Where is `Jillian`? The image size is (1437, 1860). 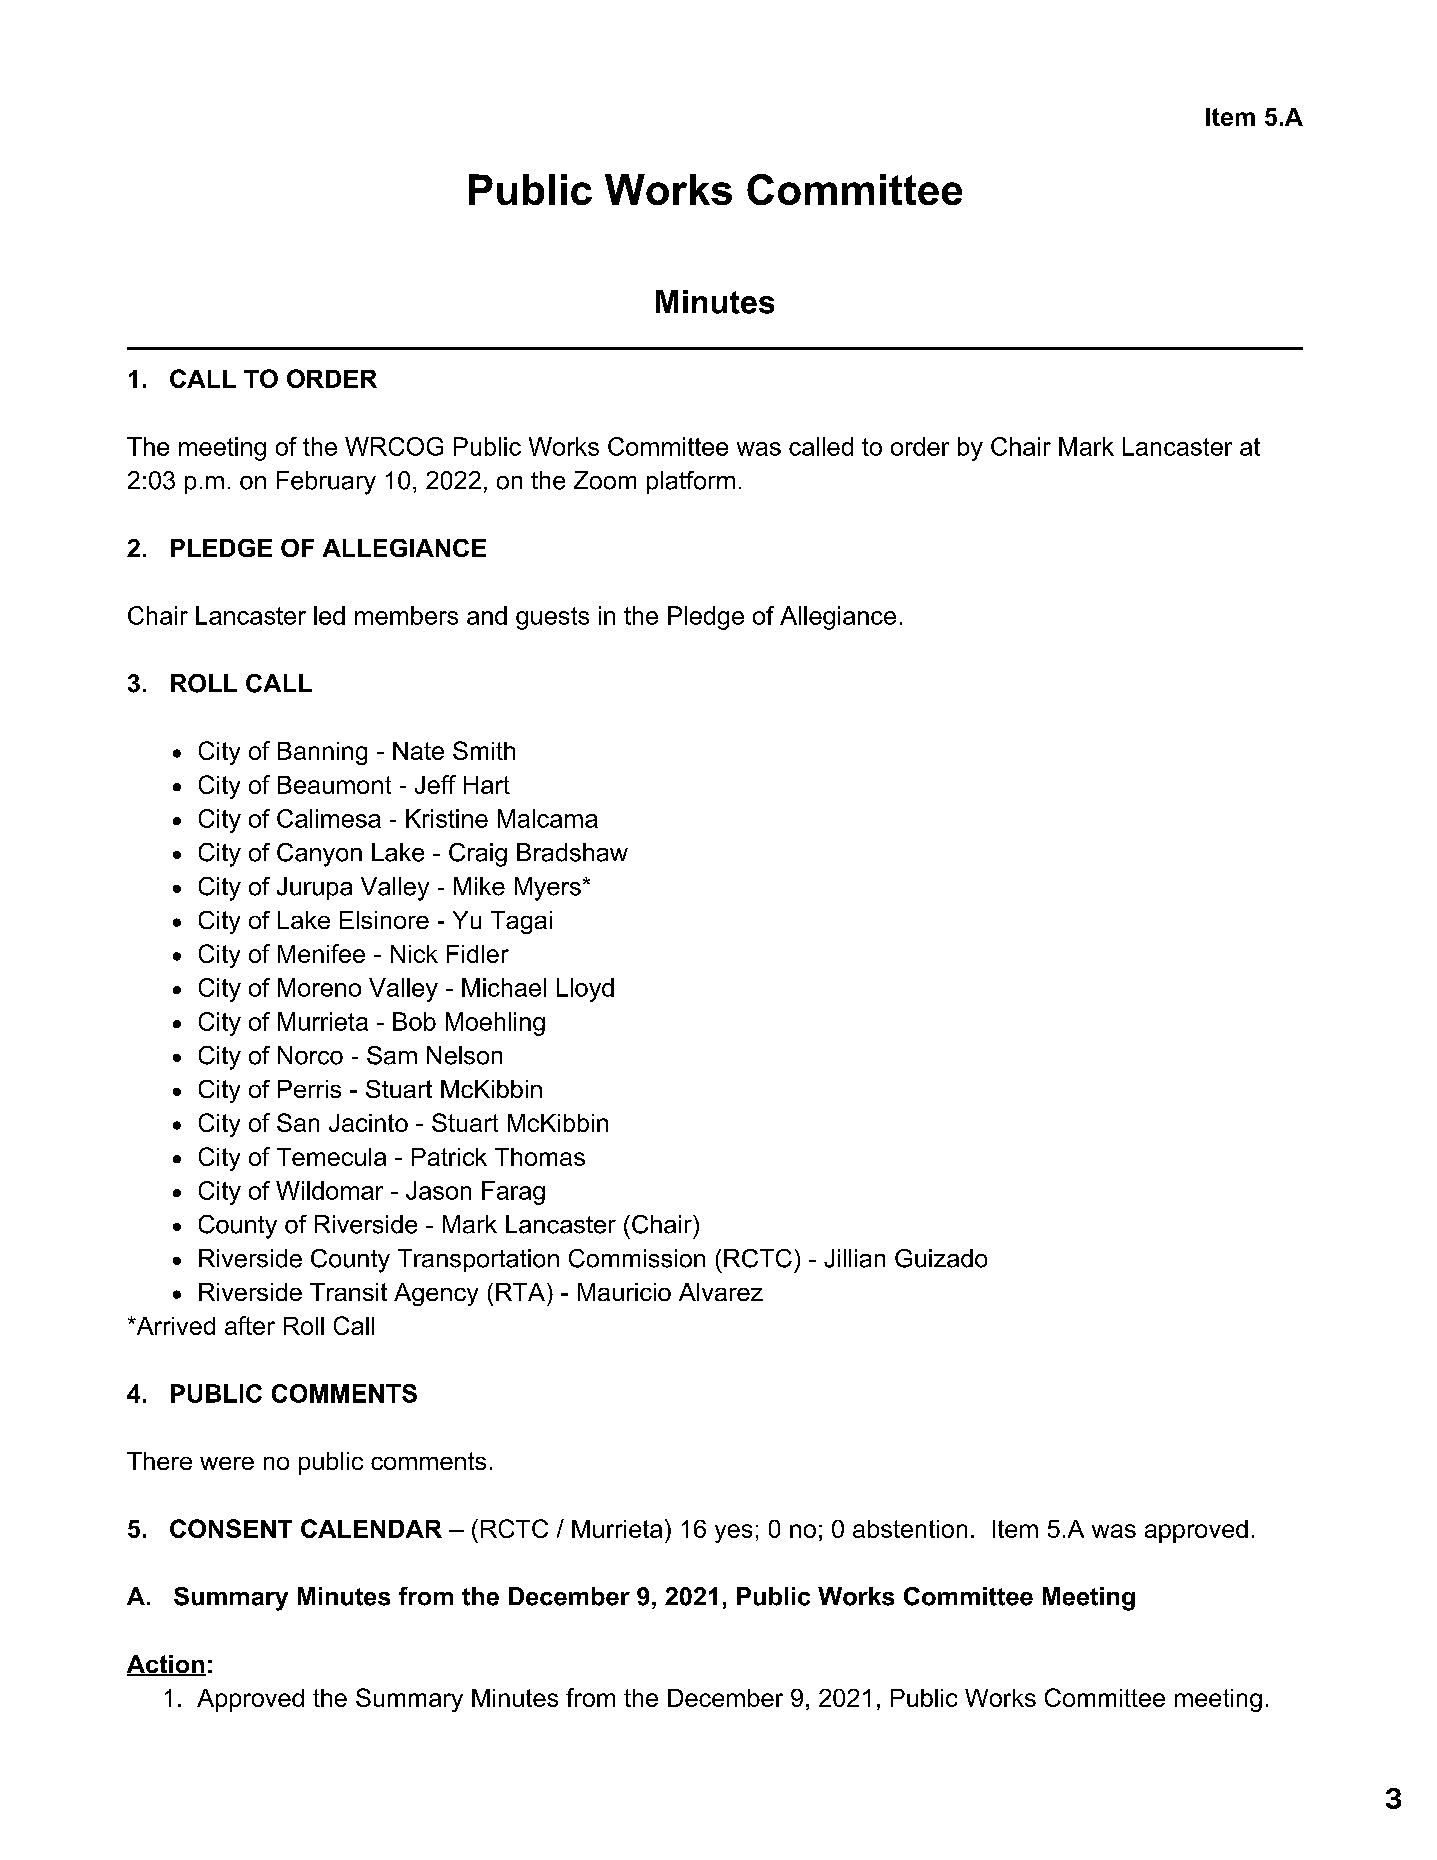
Jillian is located at coordinates (854, 1258).
